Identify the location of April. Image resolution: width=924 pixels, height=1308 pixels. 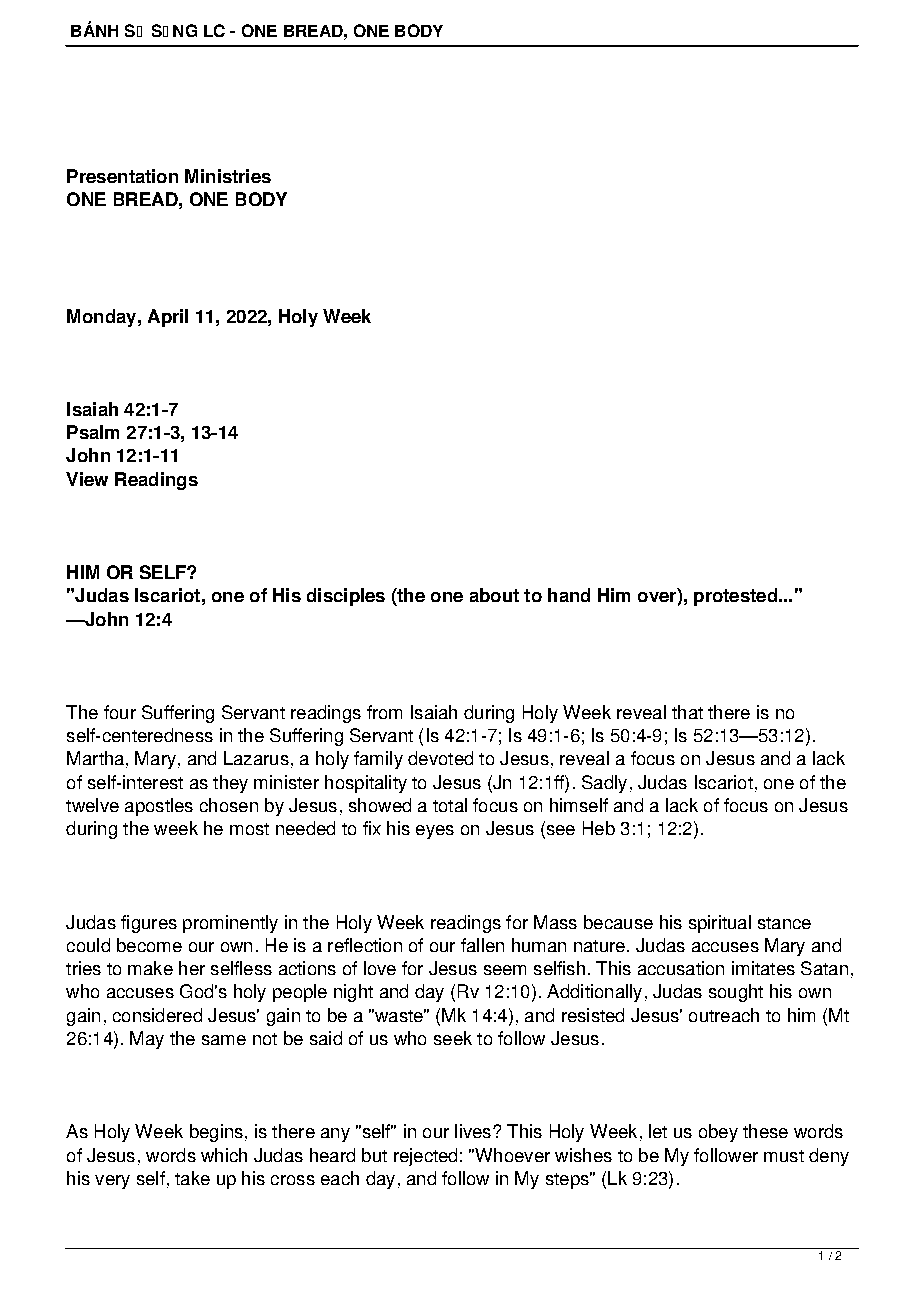
(168, 318).
